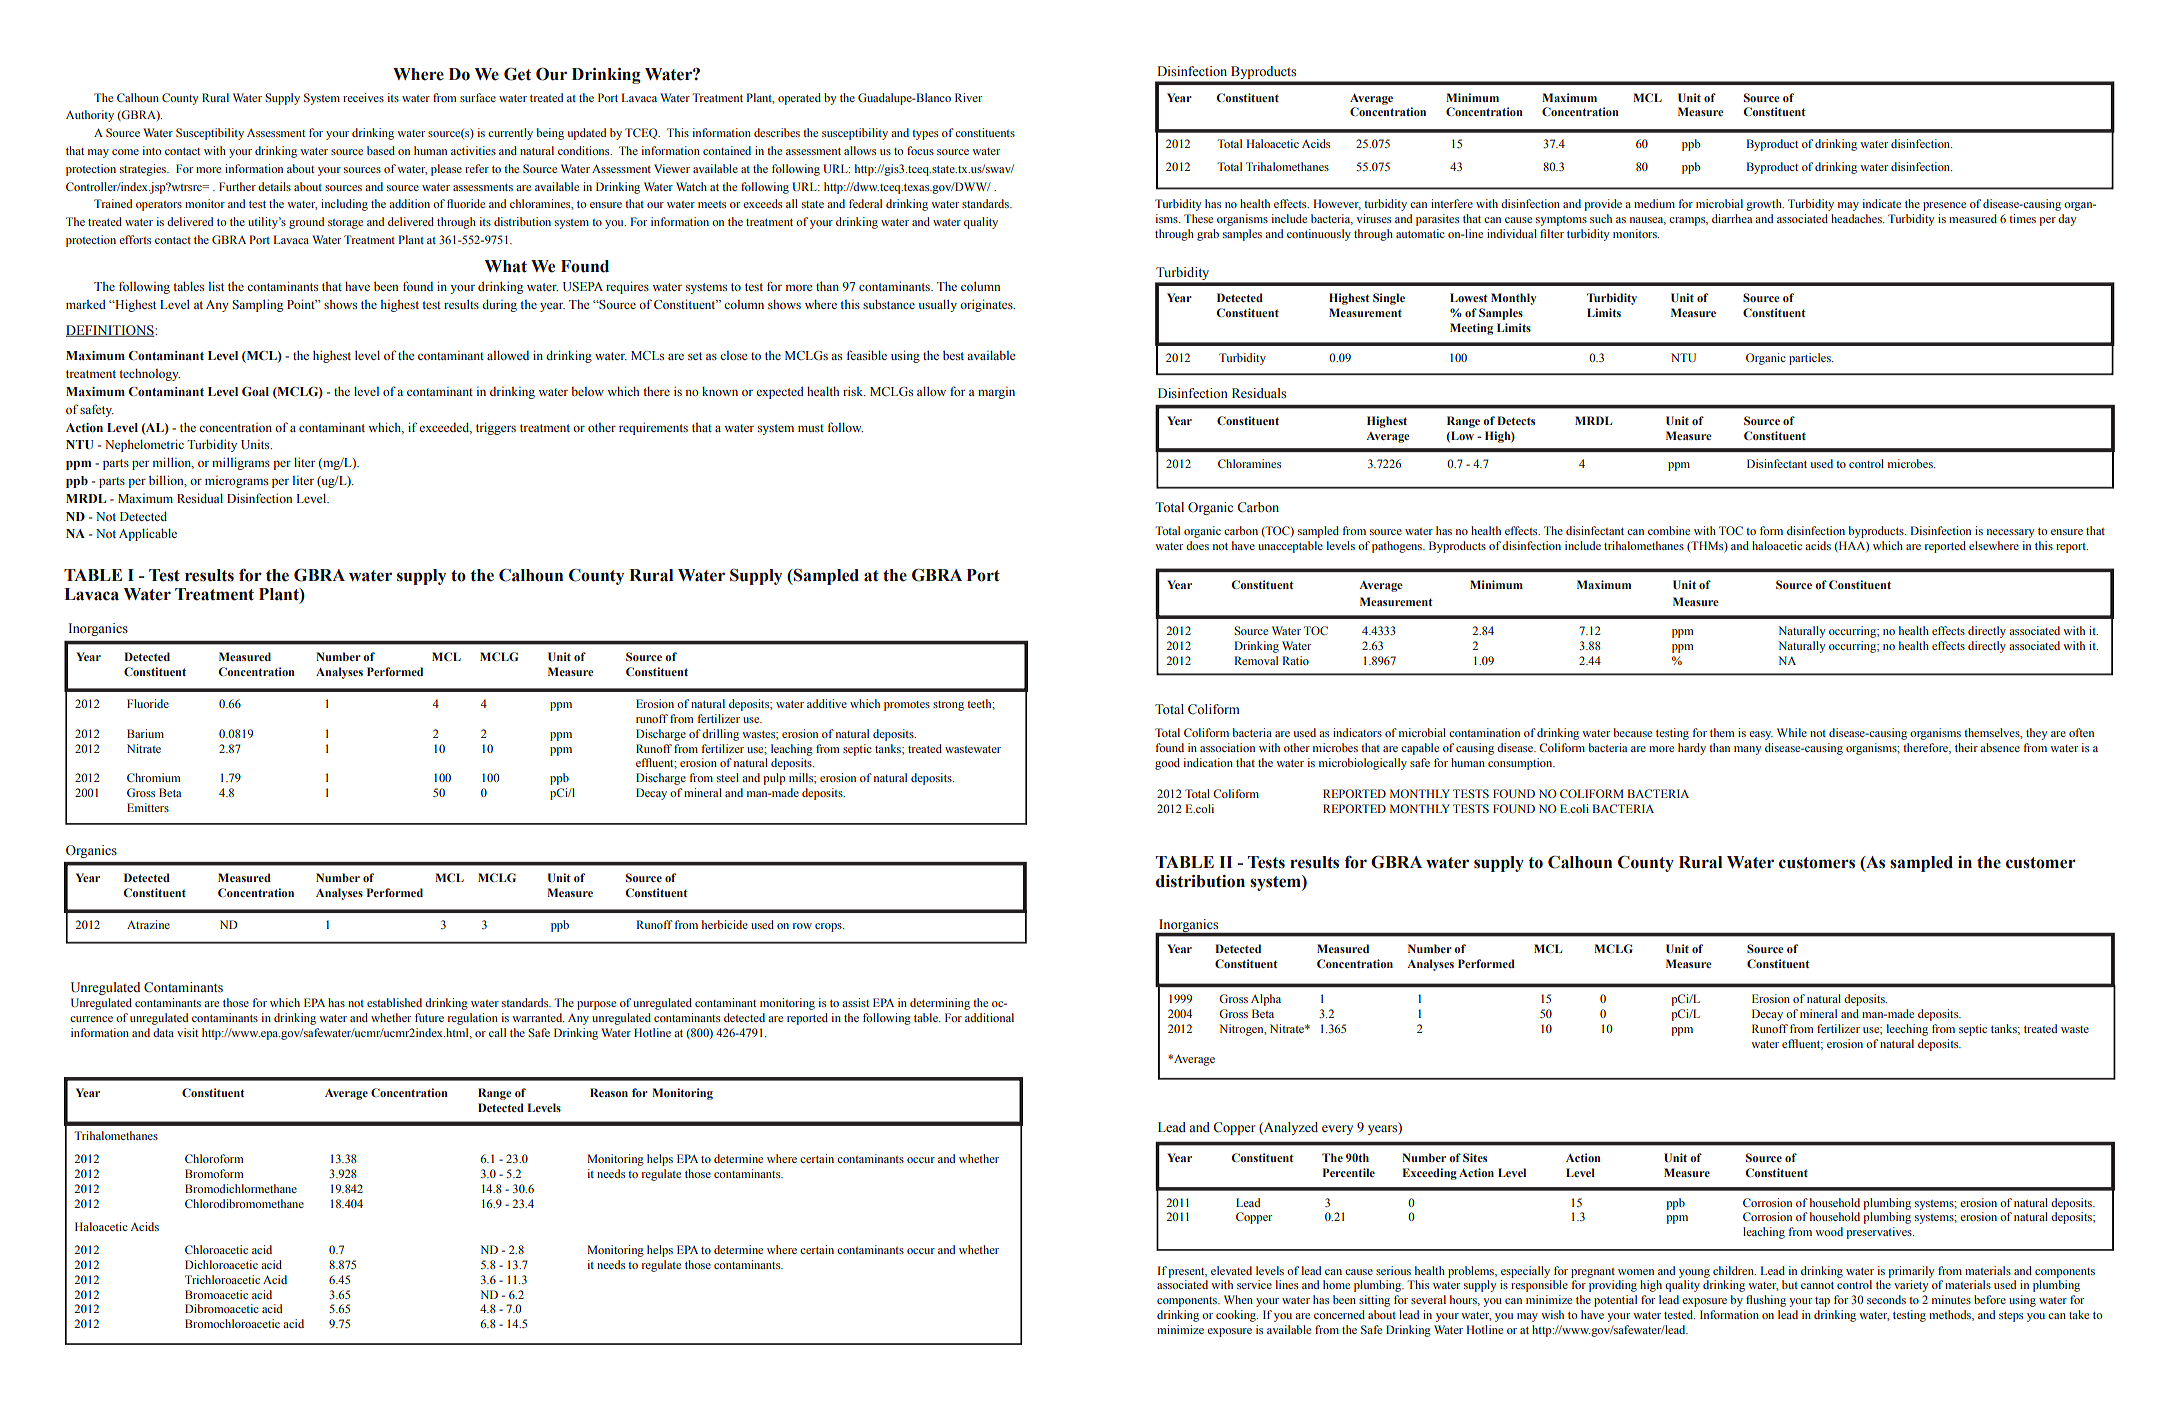  What do you see at coordinates (1231, 1270) in the screenshot?
I see `elevated` at bounding box center [1231, 1270].
